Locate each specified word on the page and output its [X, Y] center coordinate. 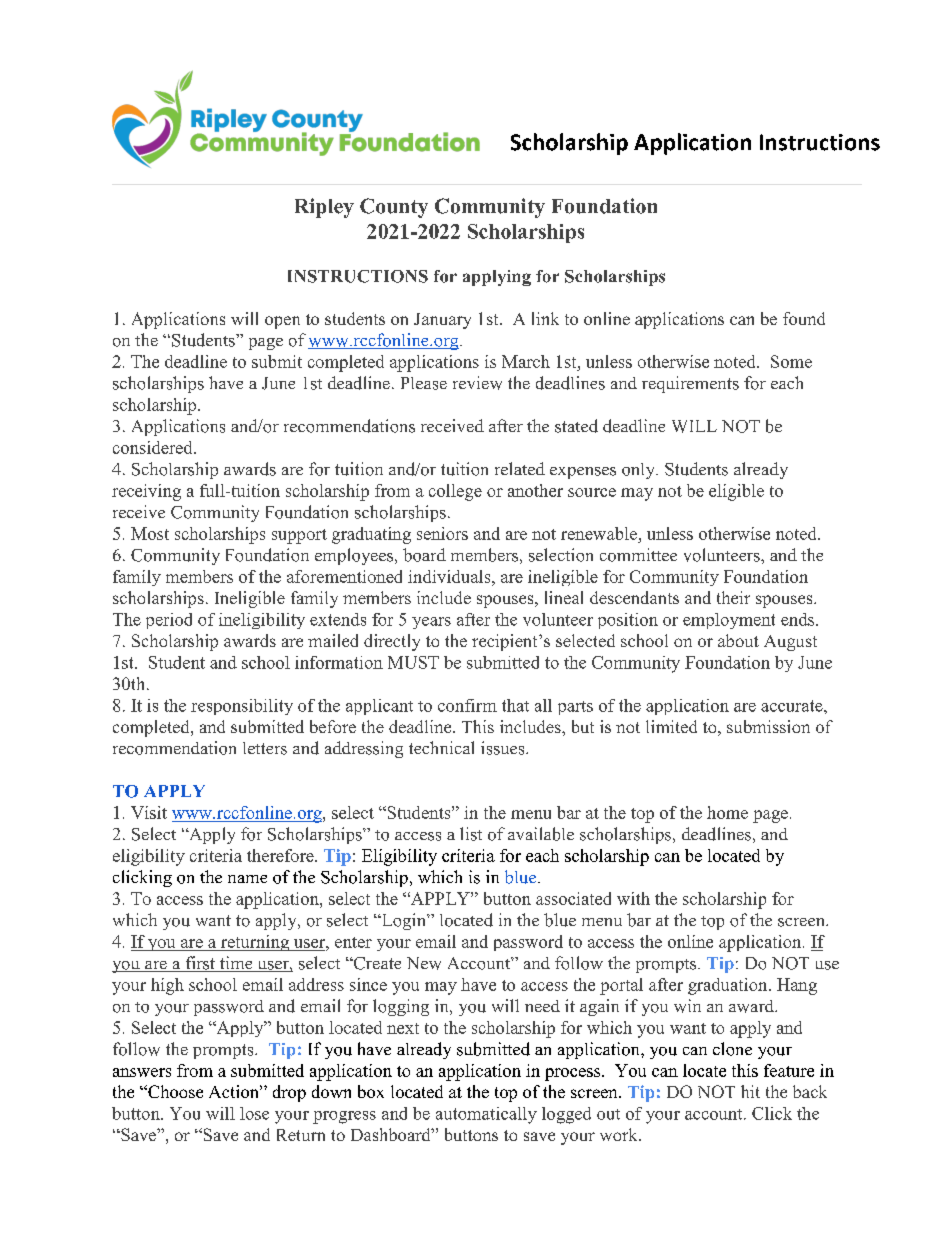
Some [791, 361]
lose [254, 1113]
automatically [486, 1115]
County [394, 208]
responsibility [242, 707]
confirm [467, 705]
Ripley [324, 208]
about [738, 640]
